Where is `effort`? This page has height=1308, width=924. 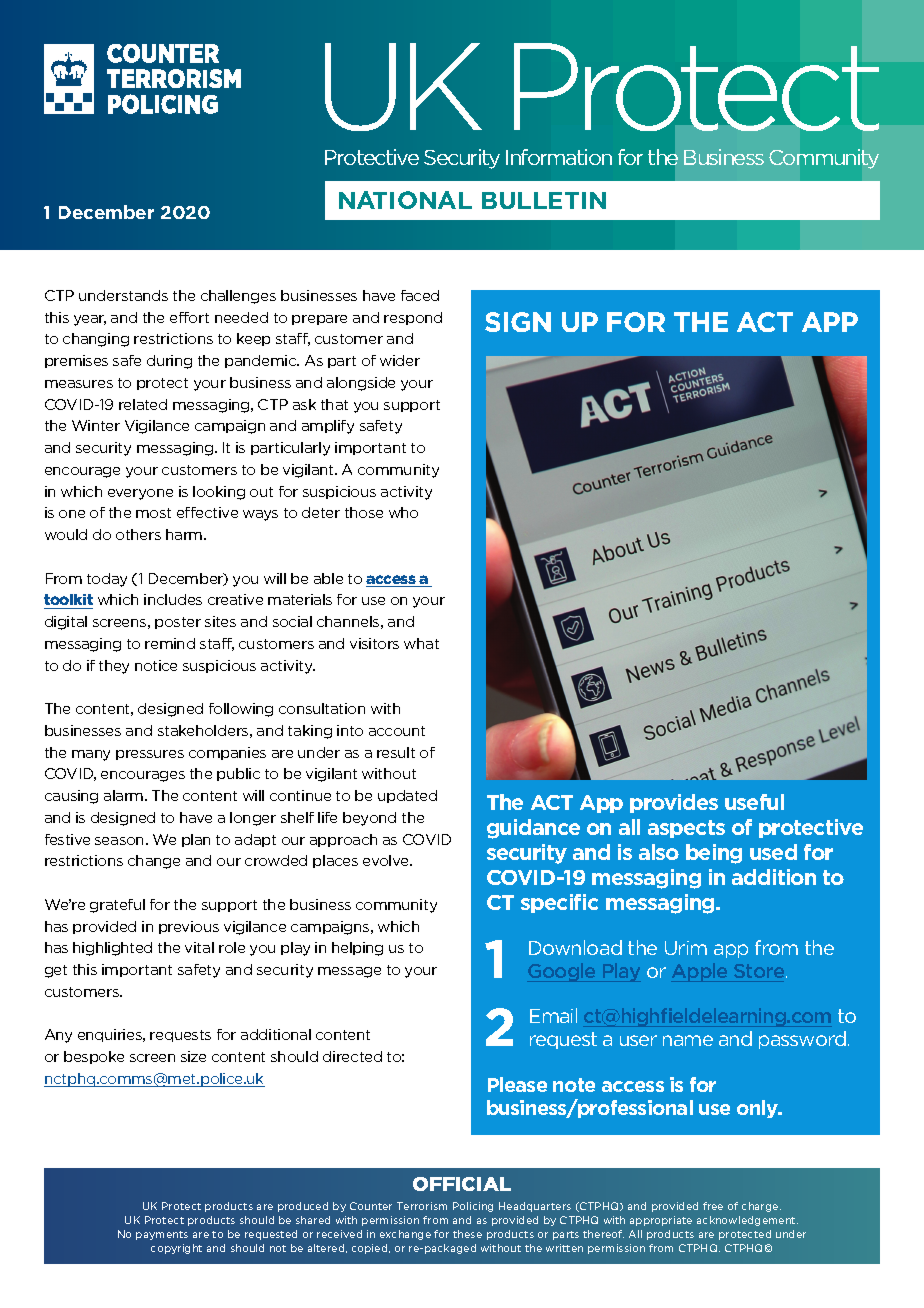
effort is located at coordinates (189, 317).
